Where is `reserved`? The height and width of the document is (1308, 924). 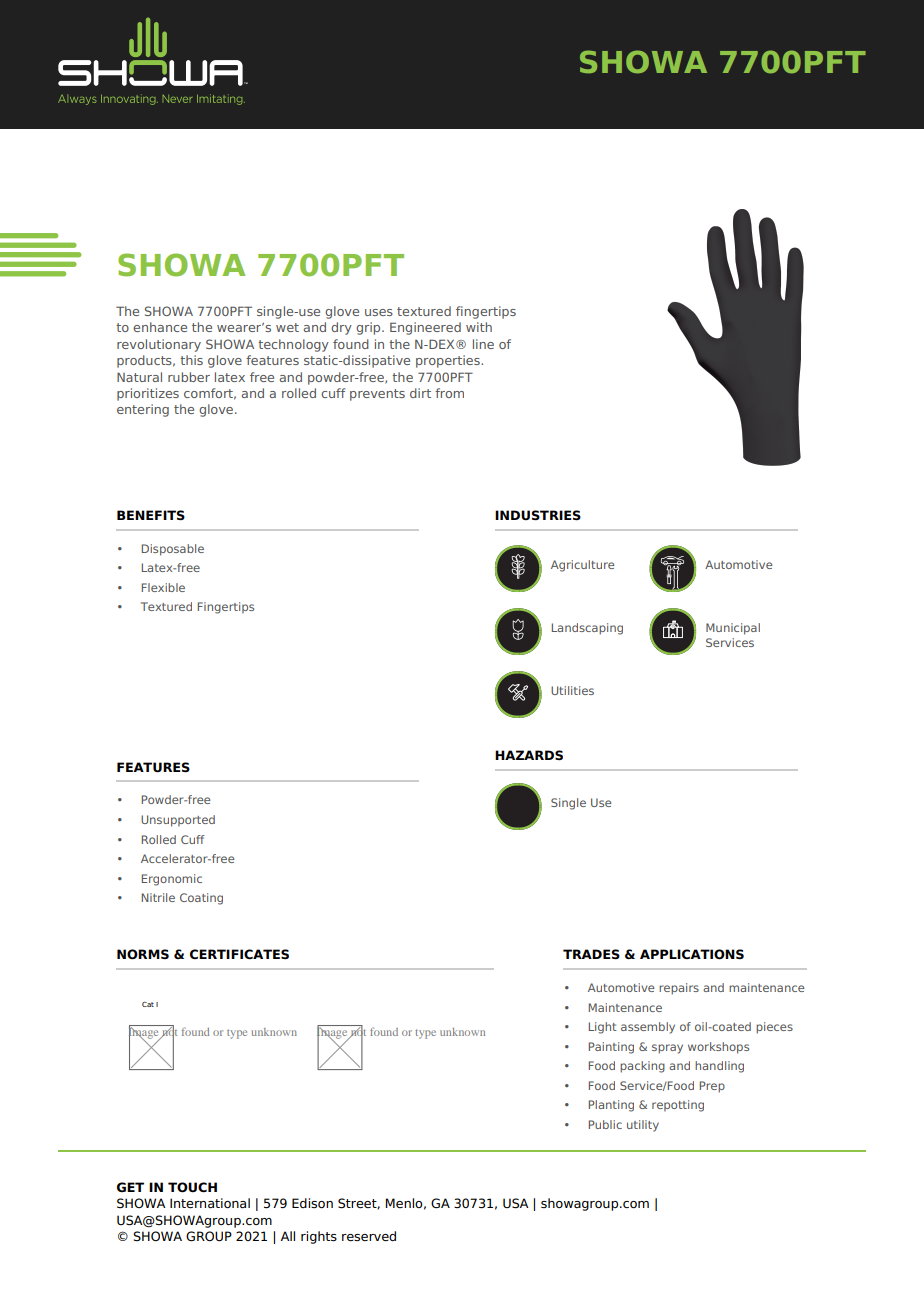
reserved is located at coordinates (369, 1236).
